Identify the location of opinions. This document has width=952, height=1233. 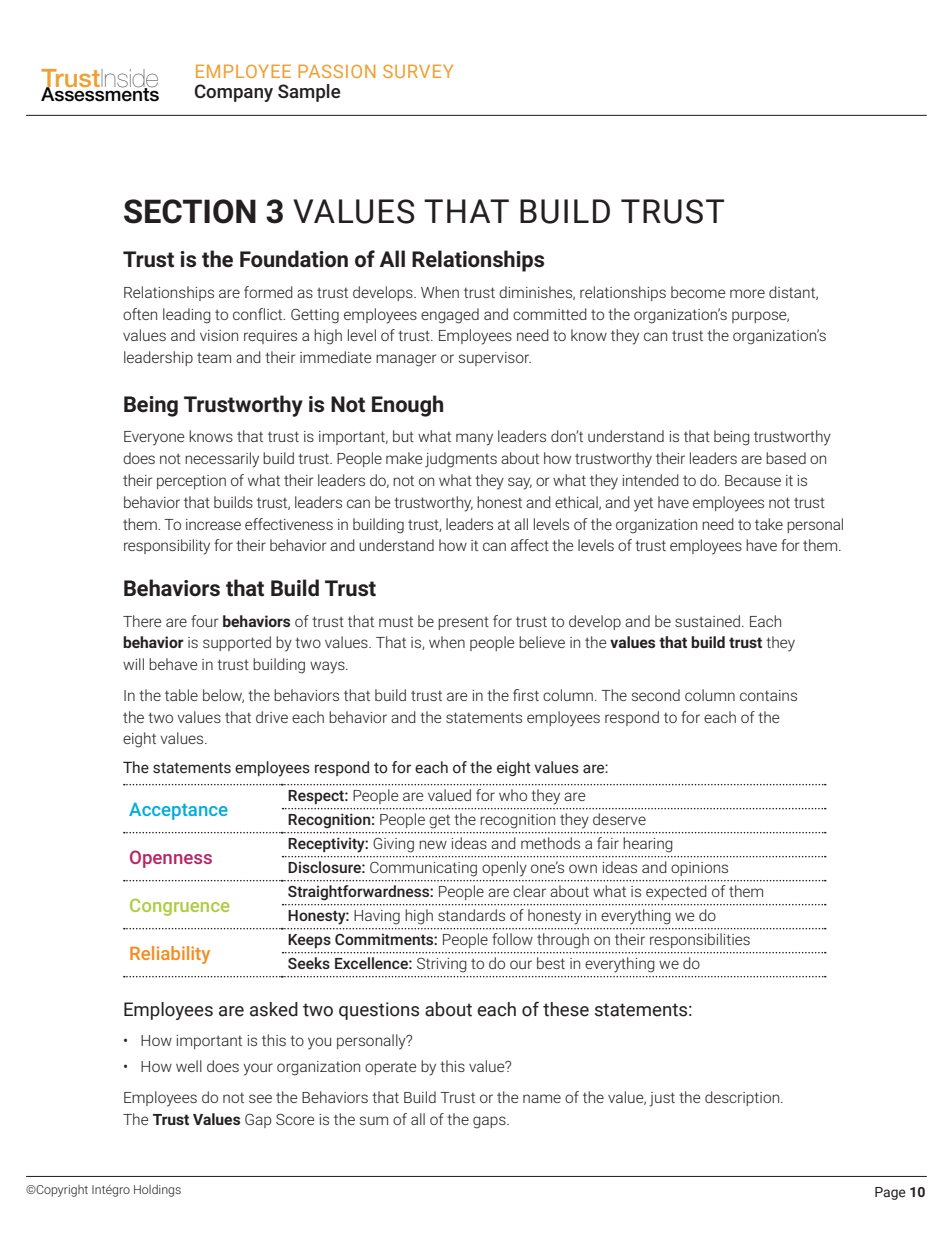
(699, 869).
